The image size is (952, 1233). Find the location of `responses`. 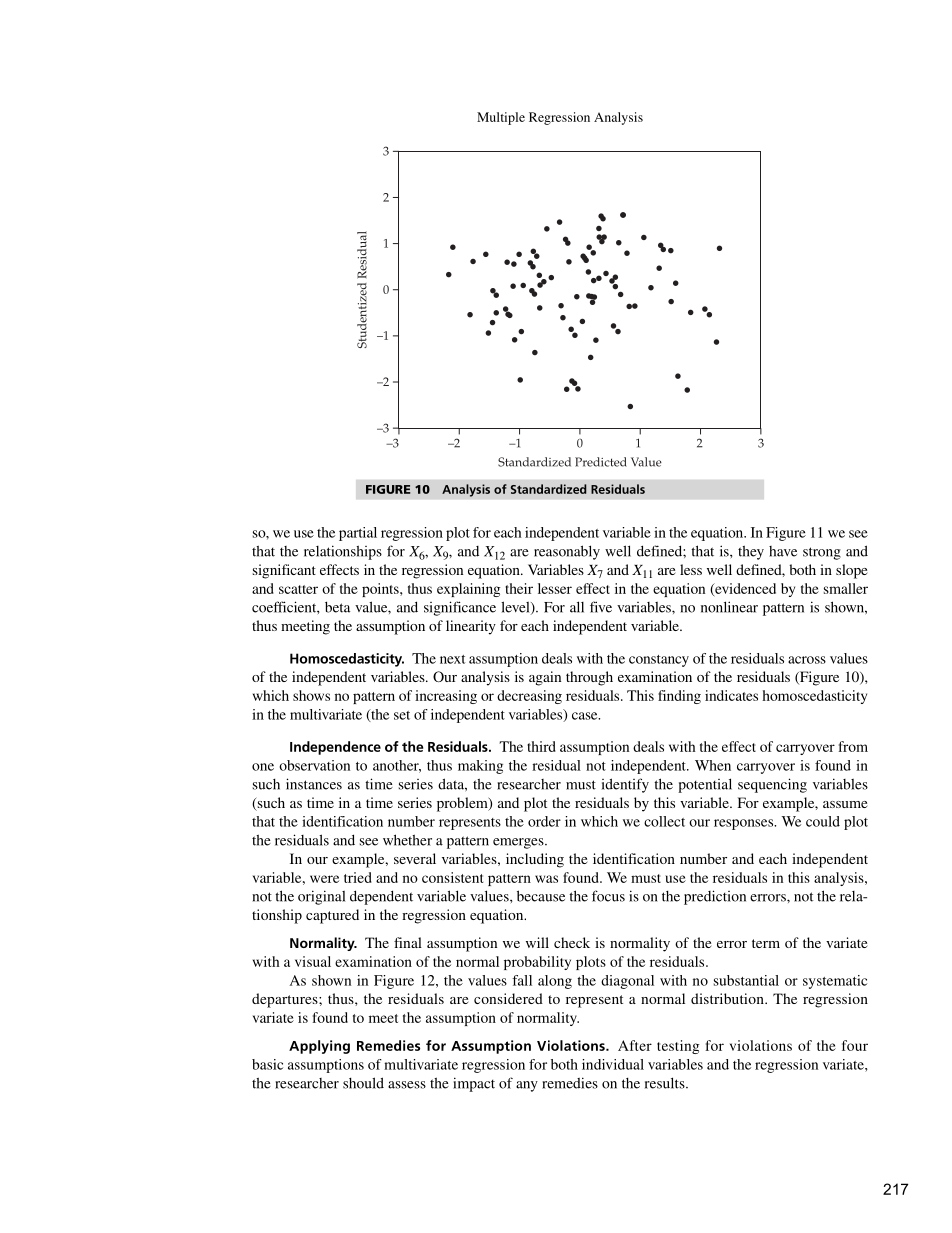

responses is located at coordinates (745, 824).
